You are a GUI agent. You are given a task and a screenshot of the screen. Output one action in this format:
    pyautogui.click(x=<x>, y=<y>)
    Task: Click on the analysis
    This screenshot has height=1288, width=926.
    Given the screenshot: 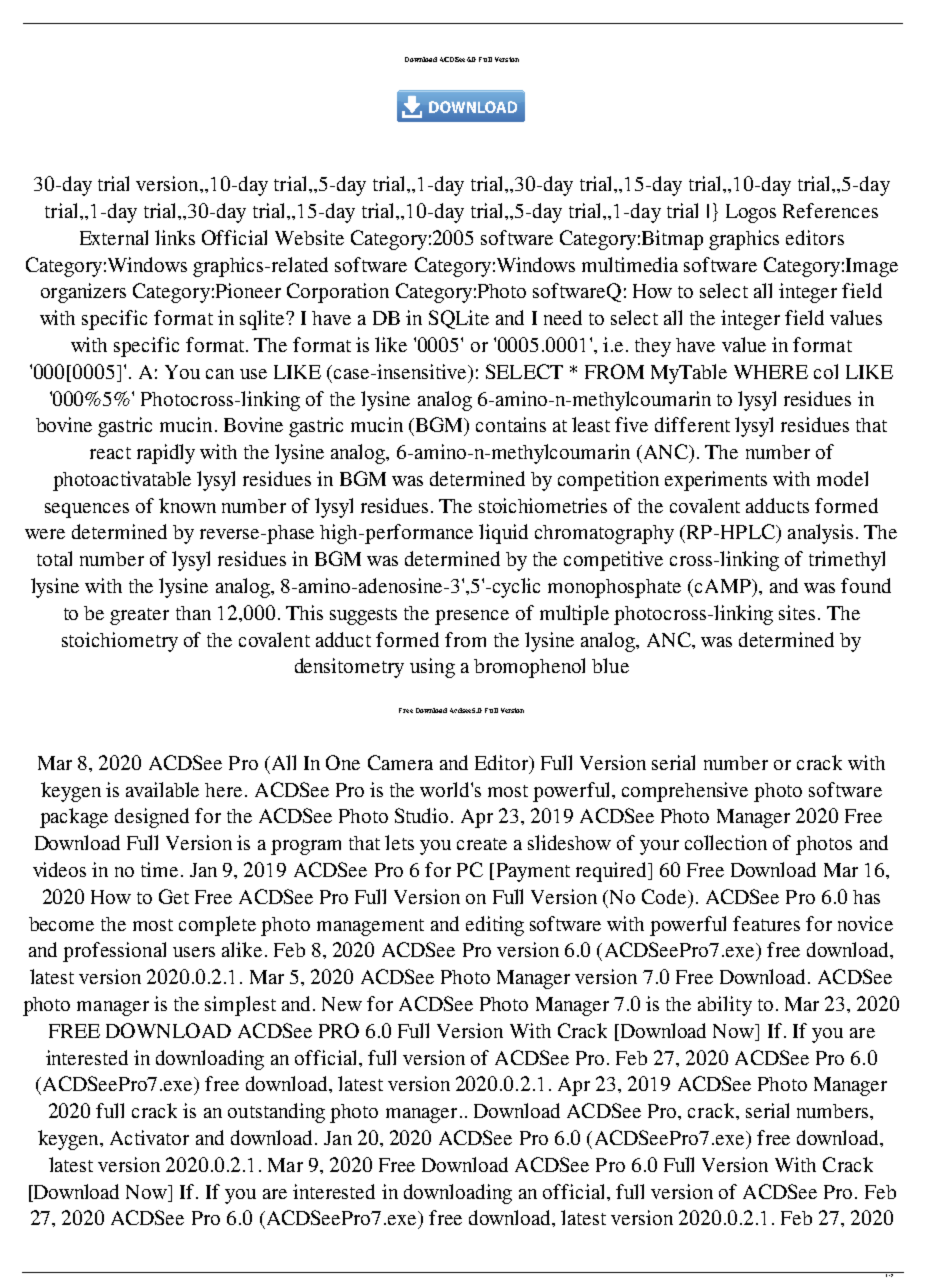 What is the action you would take?
    pyautogui.click(x=820, y=534)
